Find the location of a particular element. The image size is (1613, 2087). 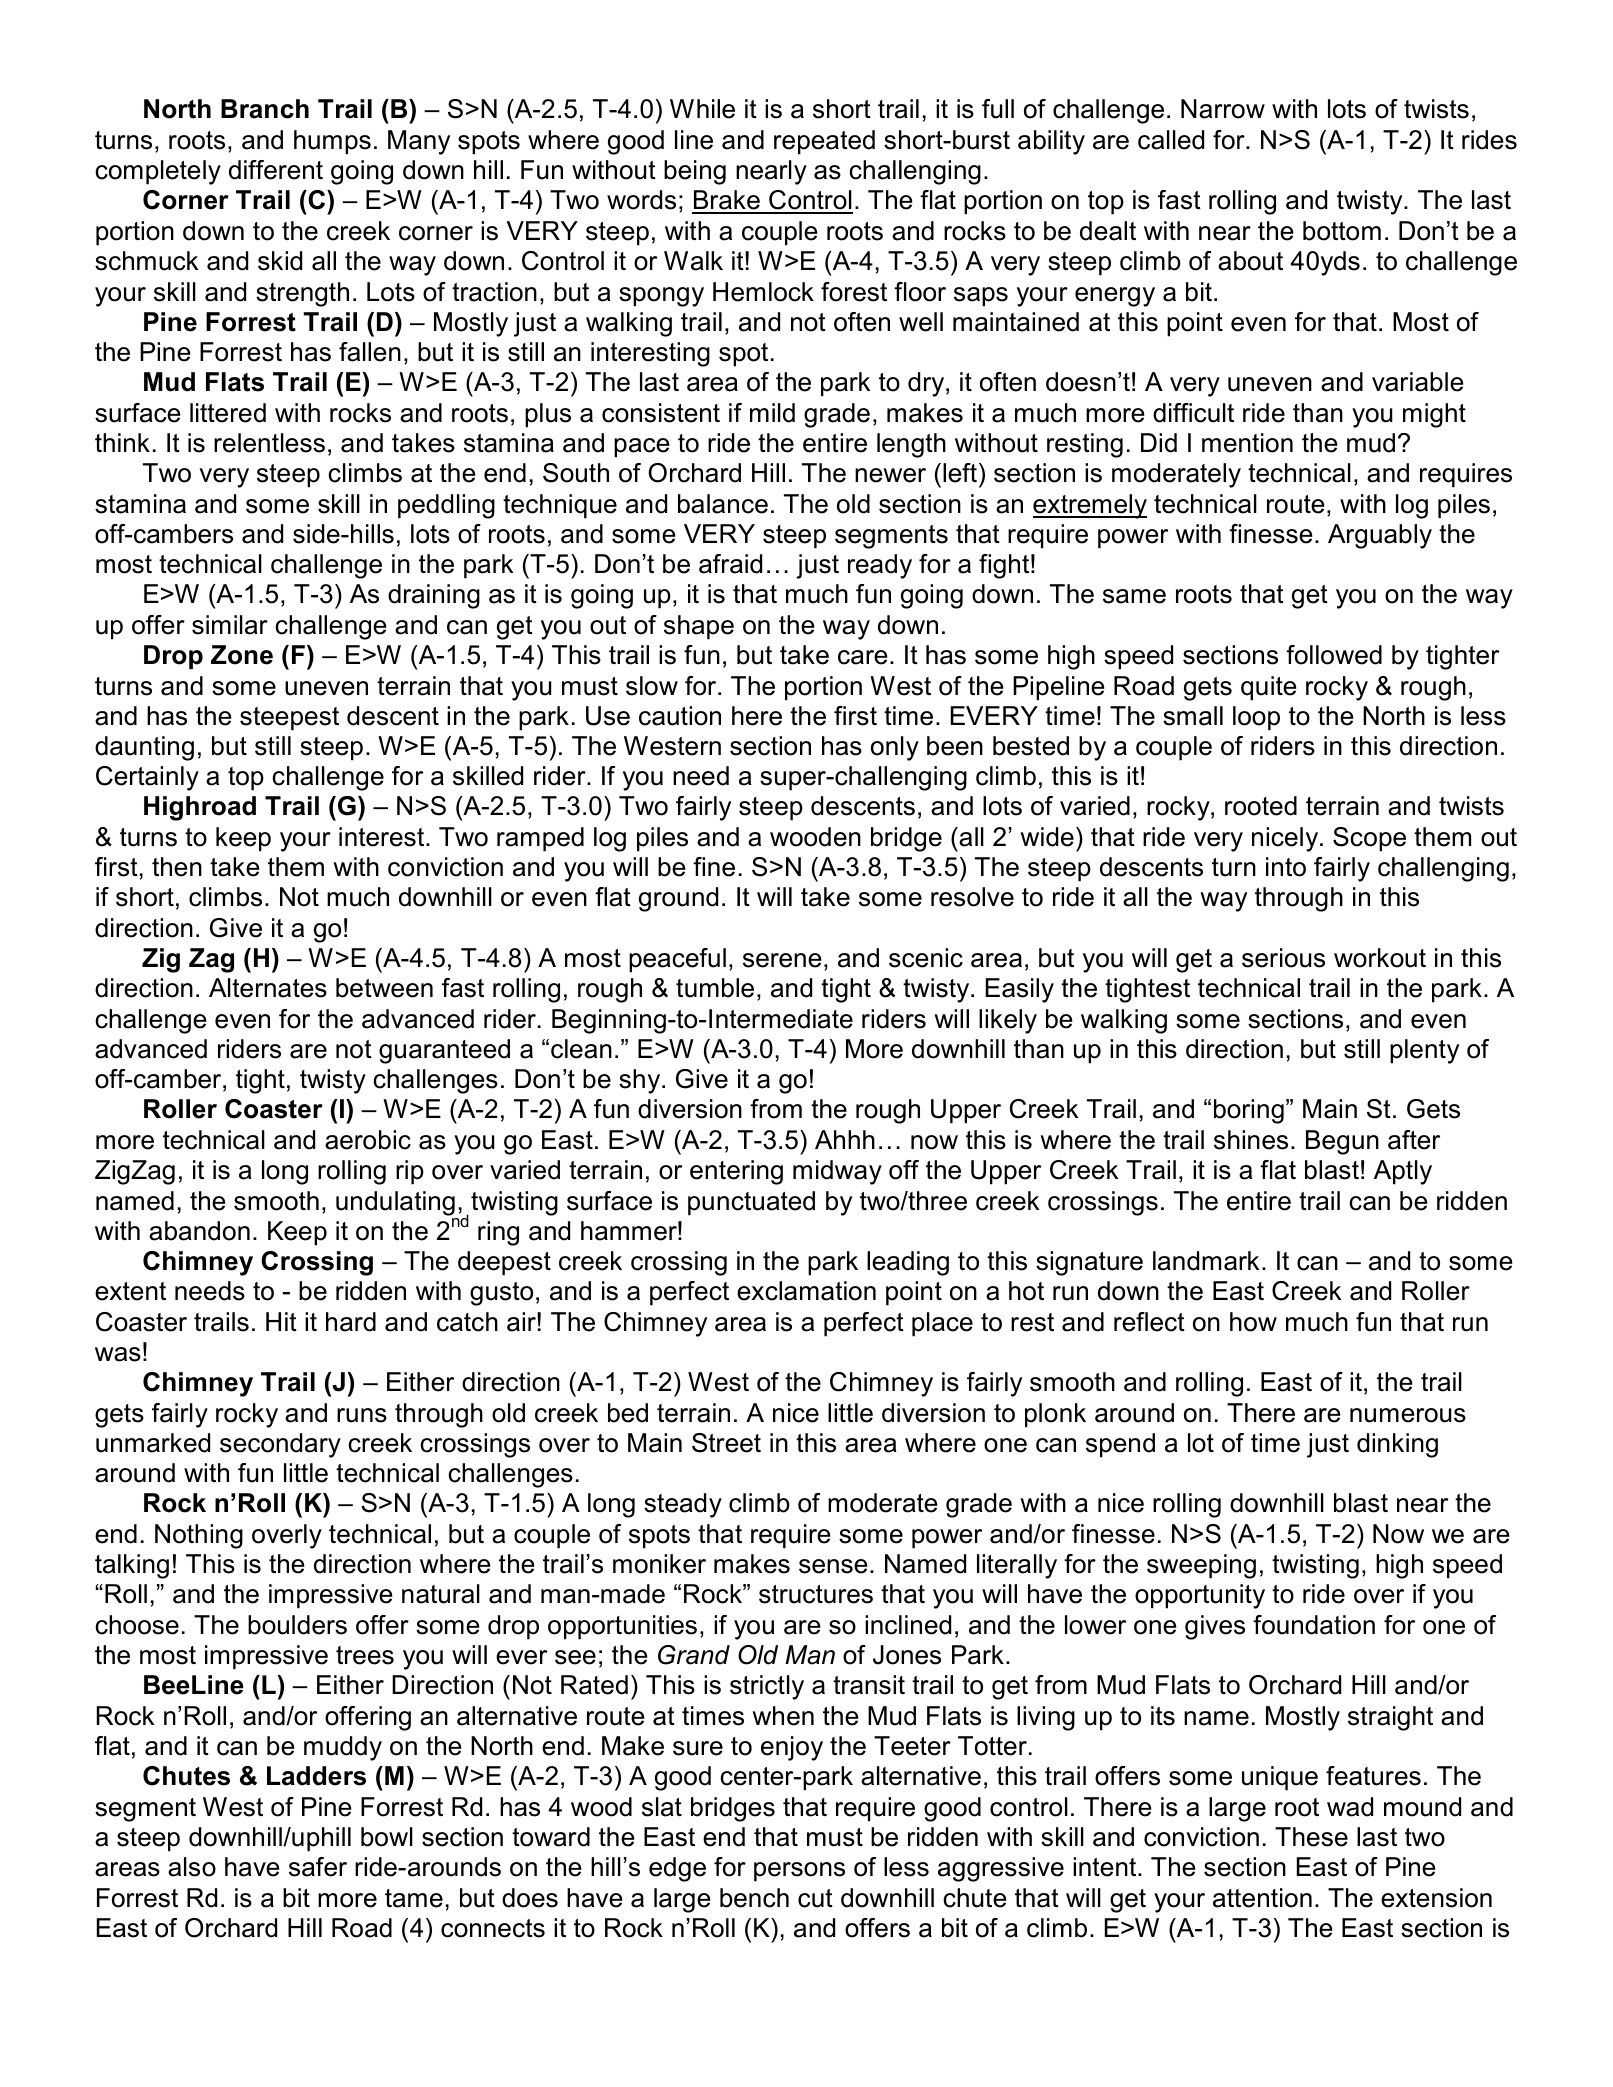

caution is located at coordinates (680, 716).
